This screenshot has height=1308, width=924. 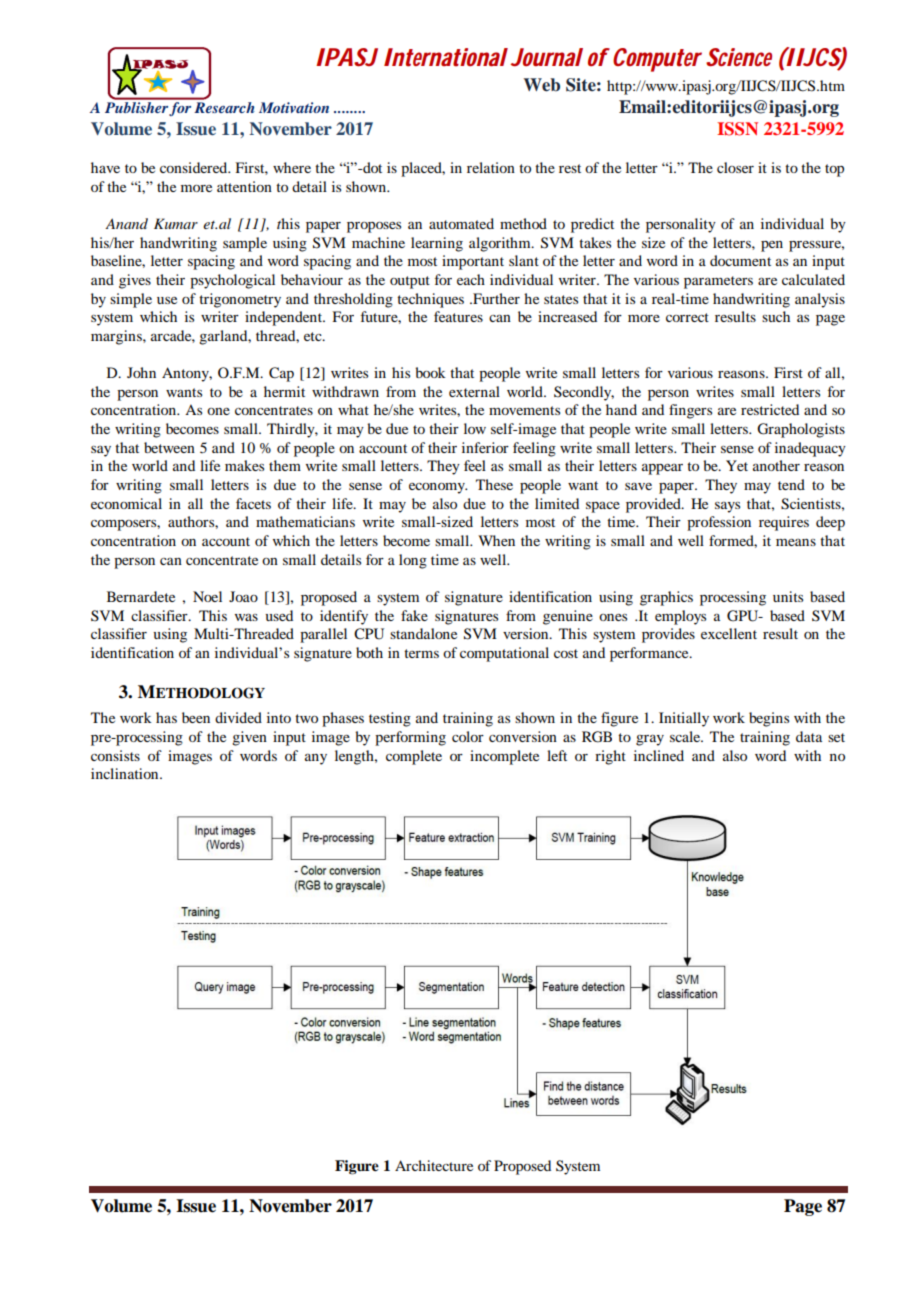 I want to click on color, so click(x=468, y=736).
